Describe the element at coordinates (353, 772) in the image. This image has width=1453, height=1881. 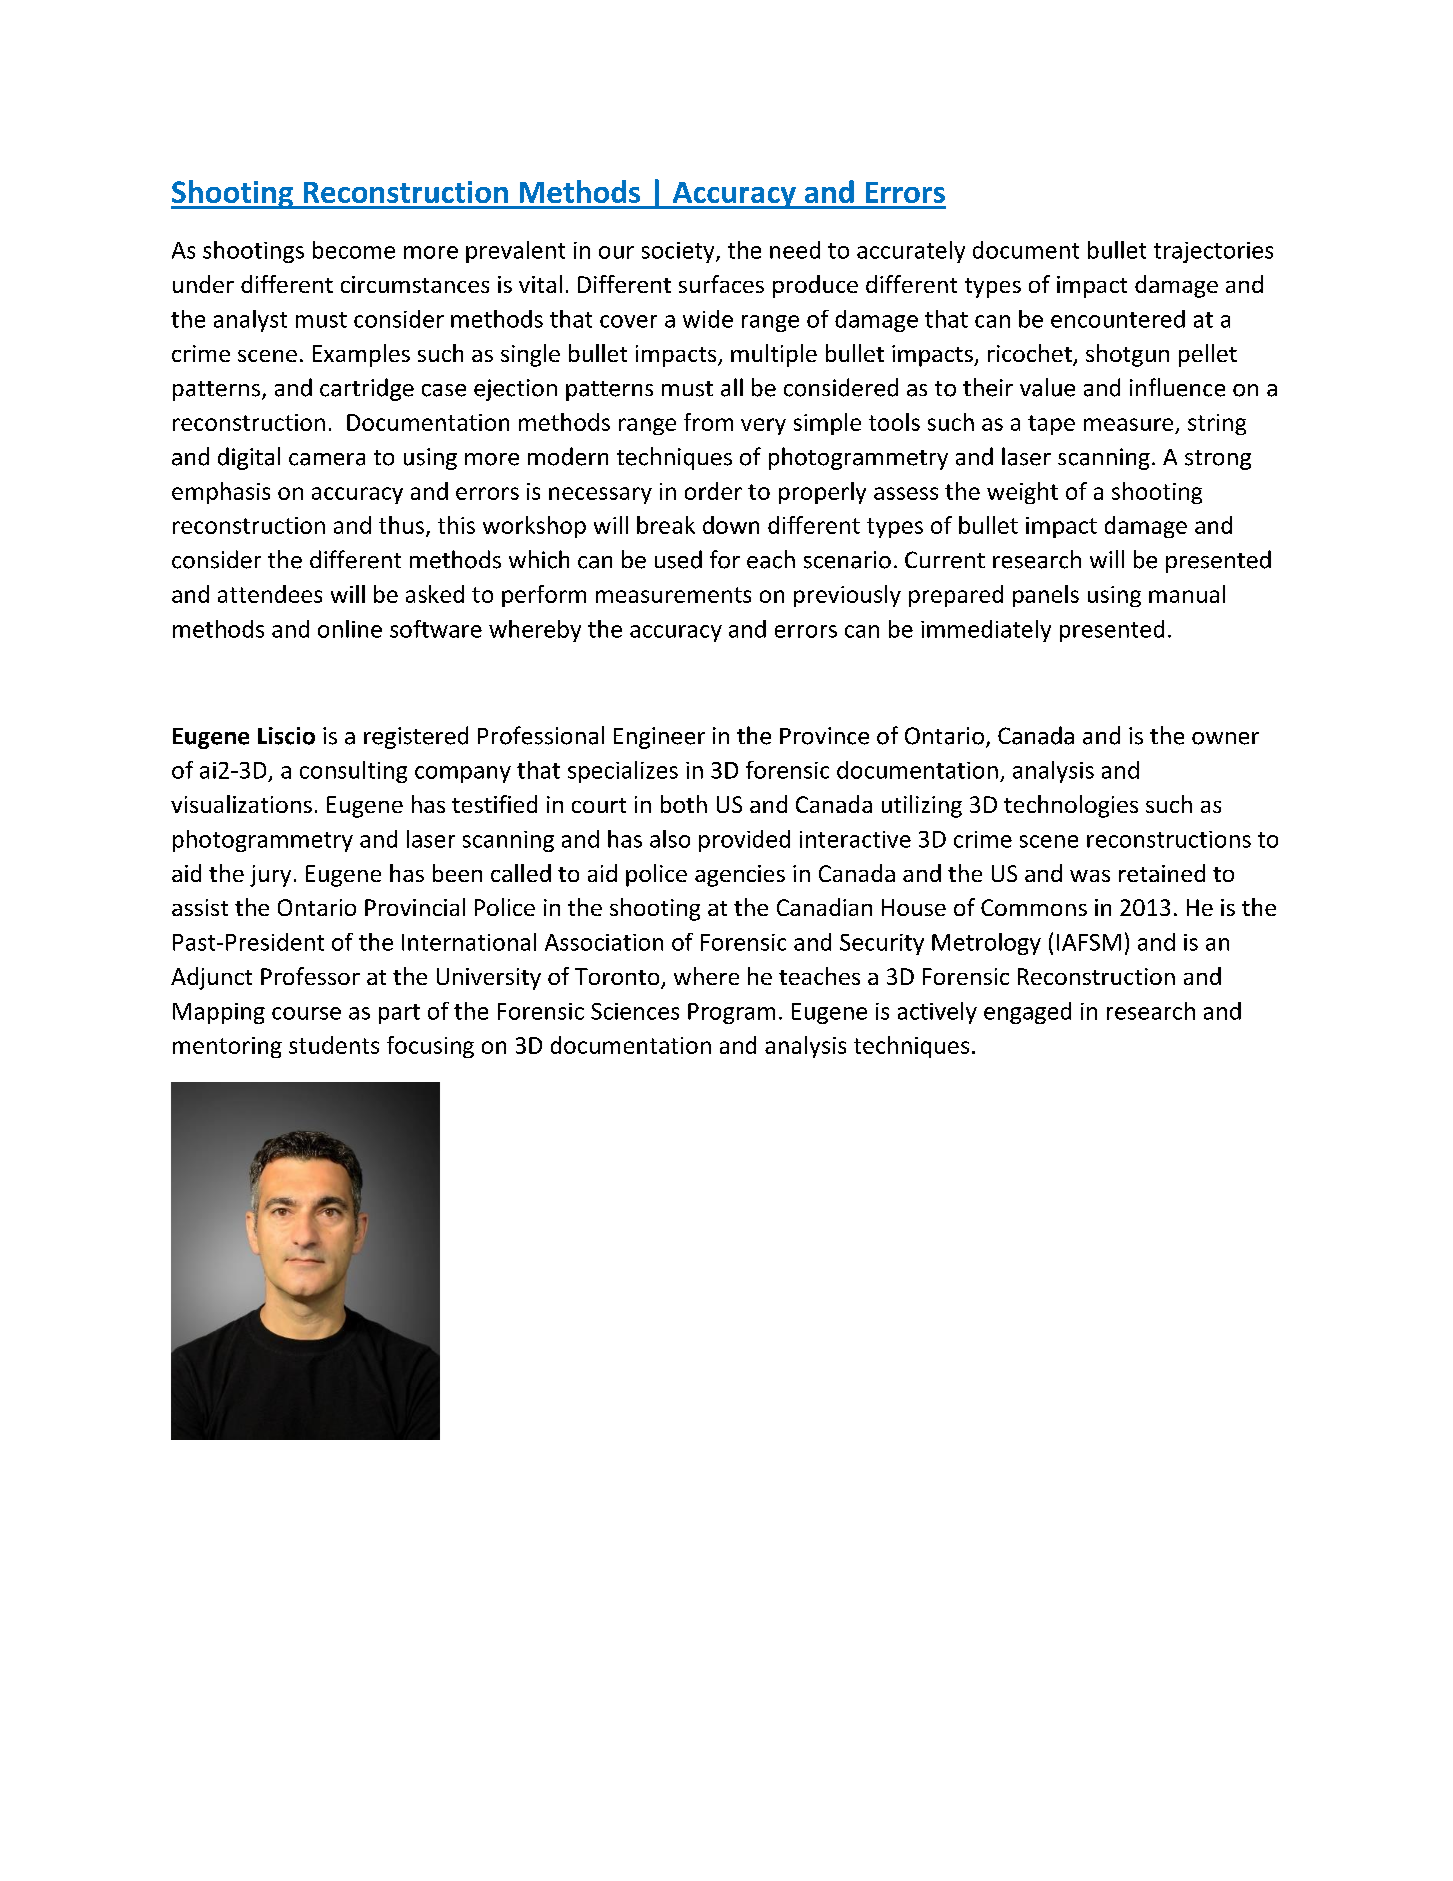
I see `consulting` at that location.
